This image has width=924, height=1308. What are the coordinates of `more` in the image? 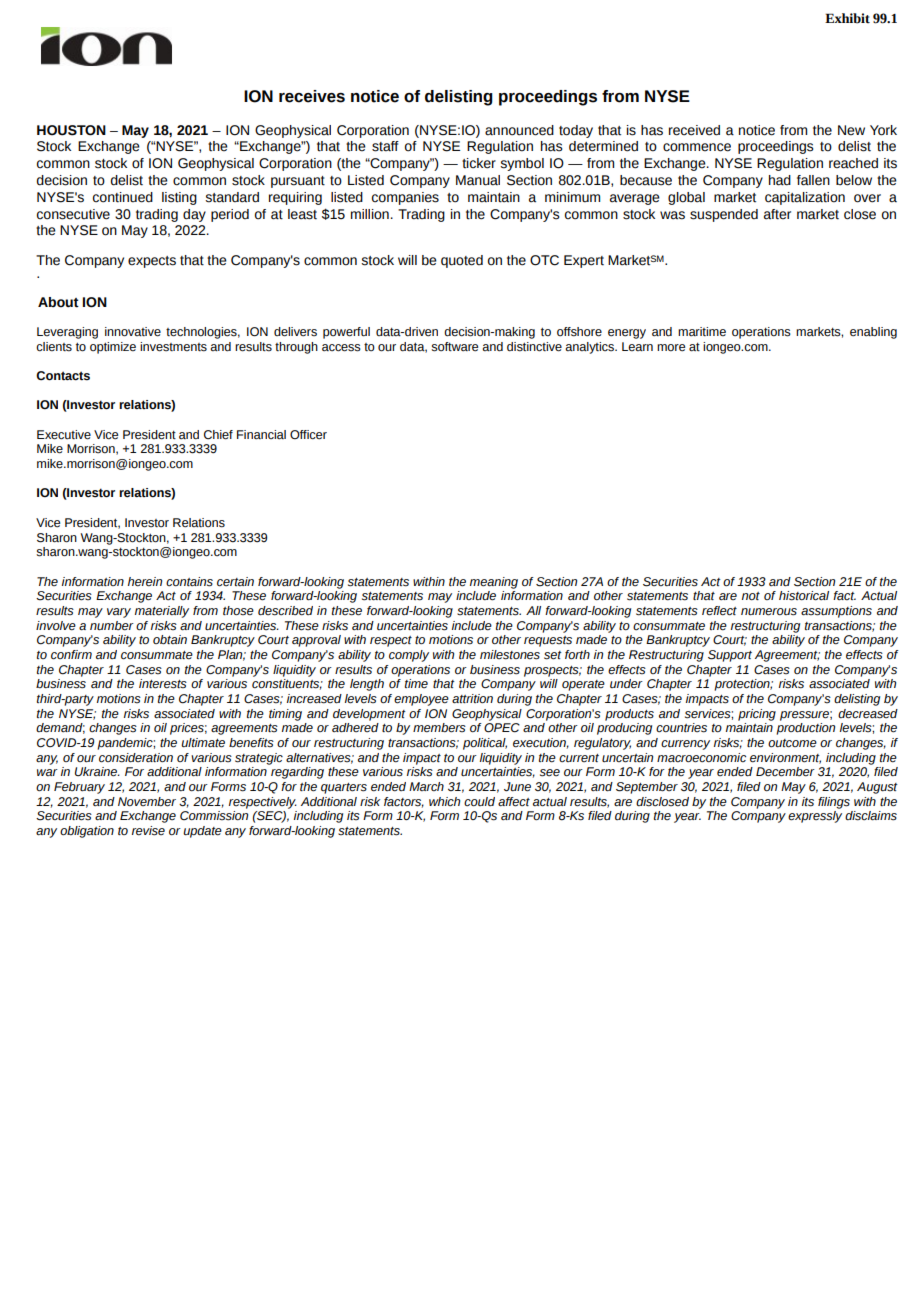 It's located at (671, 348).
